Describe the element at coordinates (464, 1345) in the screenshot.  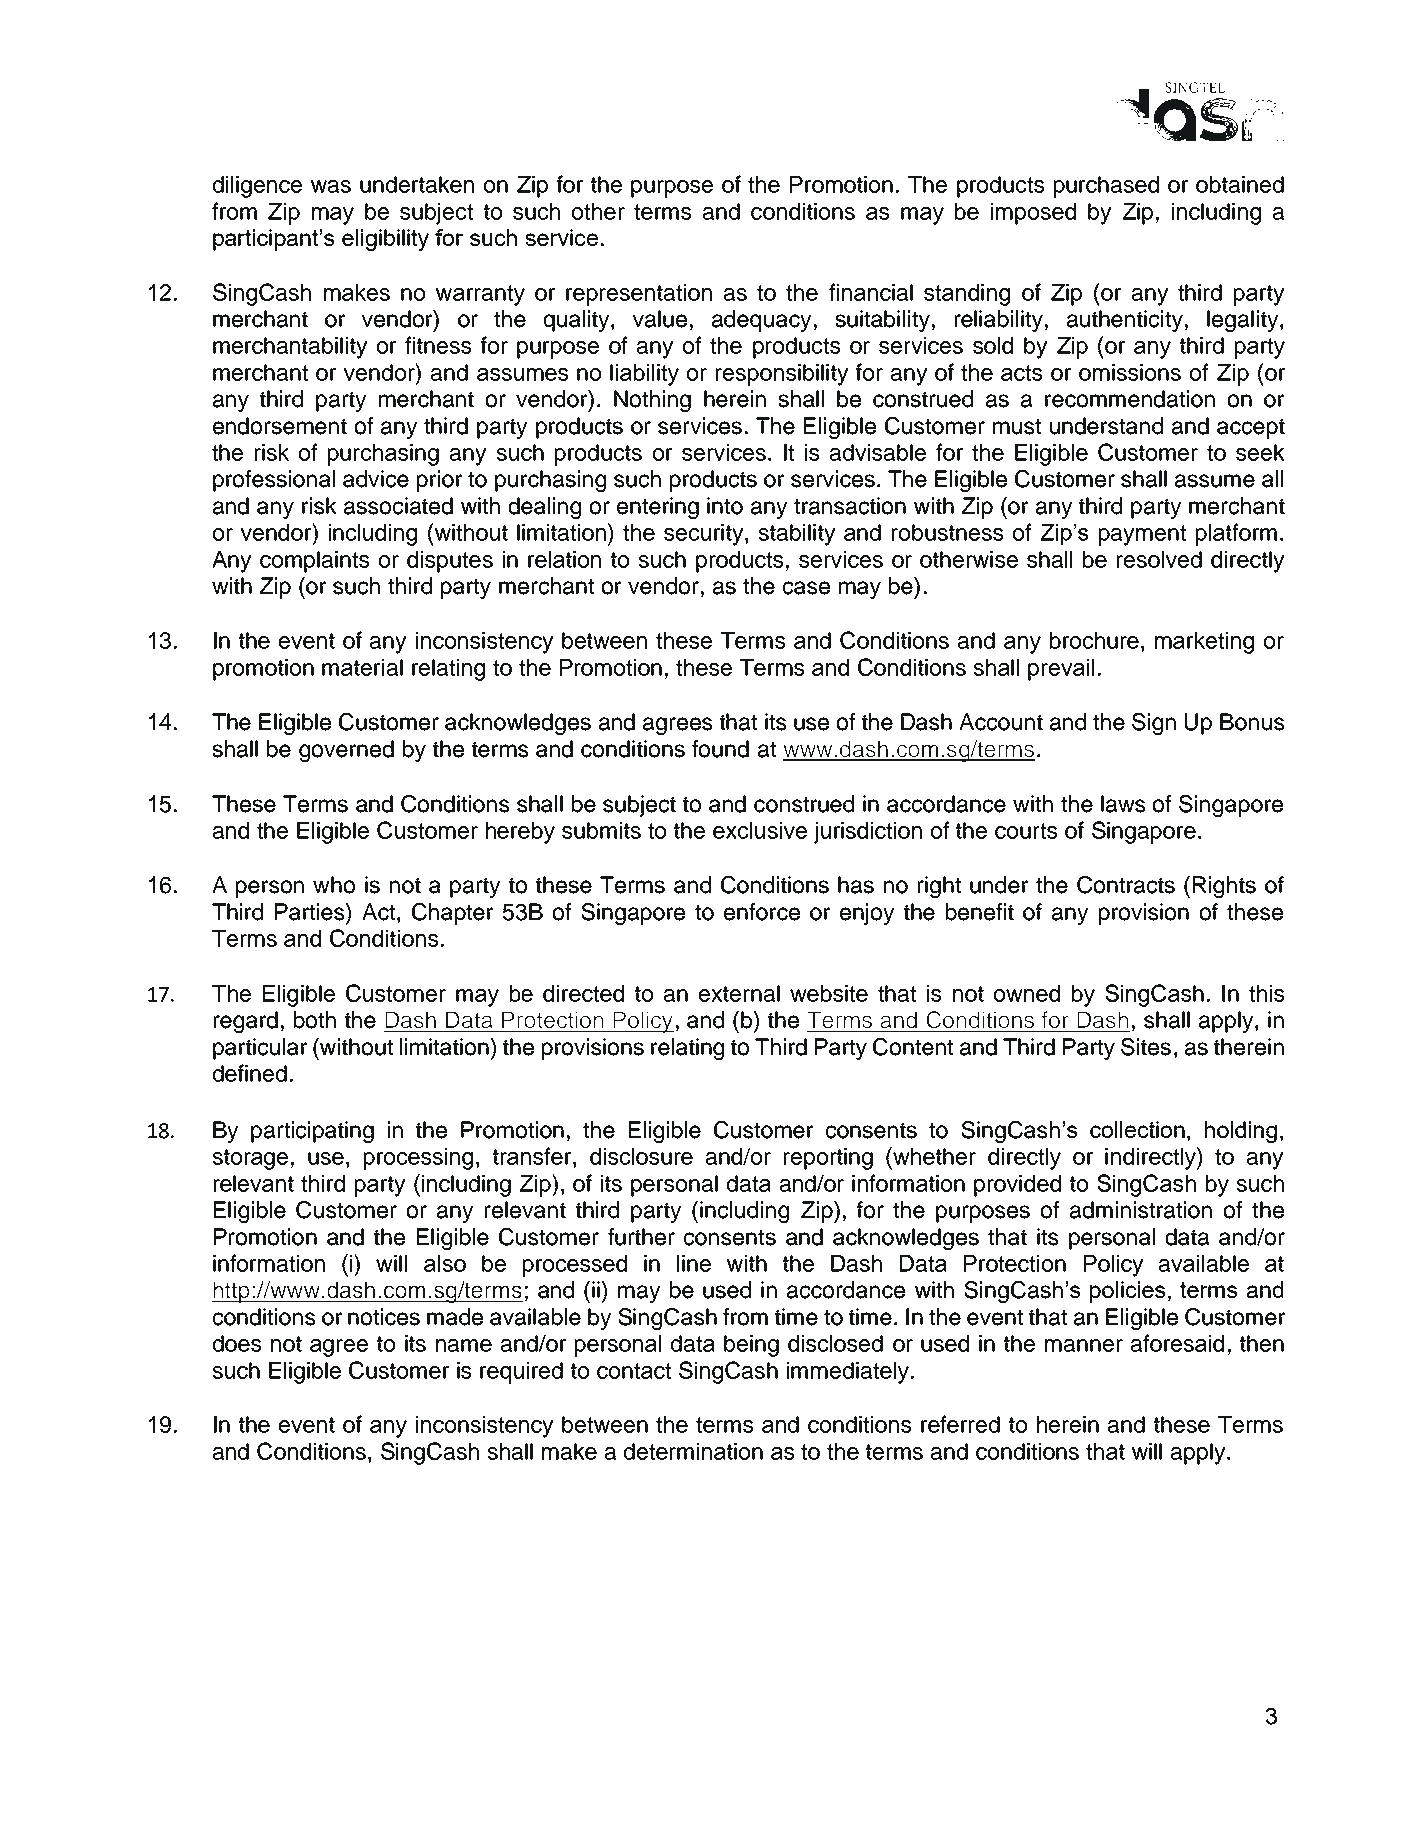
I see `name` at that location.
